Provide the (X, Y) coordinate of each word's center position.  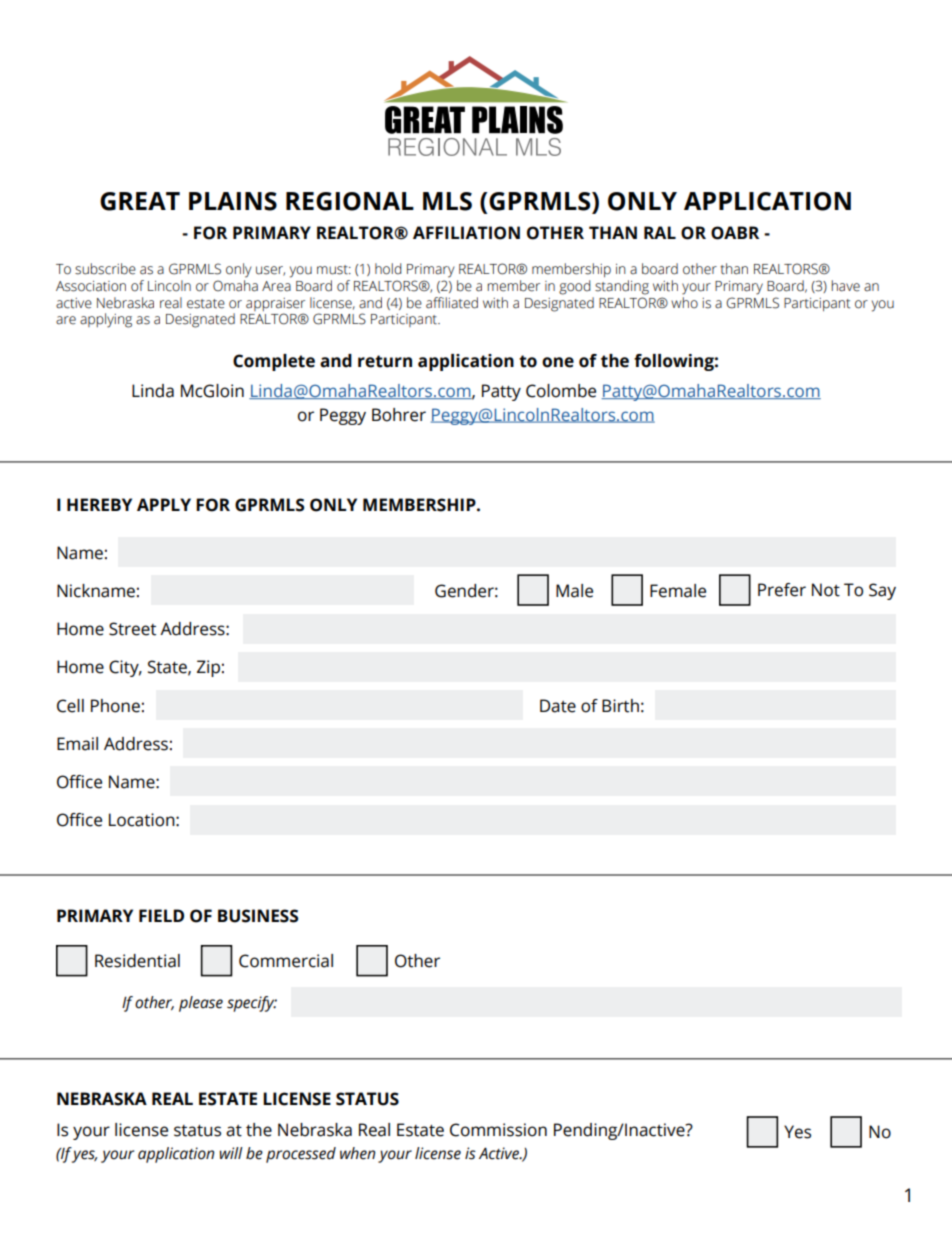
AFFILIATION (466, 233)
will (231, 1153)
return (385, 361)
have (845, 286)
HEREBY (99, 504)
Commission (498, 1130)
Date (558, 706)
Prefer (782, 590)
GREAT (140, 201)
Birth (620, 706)
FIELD (161, 915)
